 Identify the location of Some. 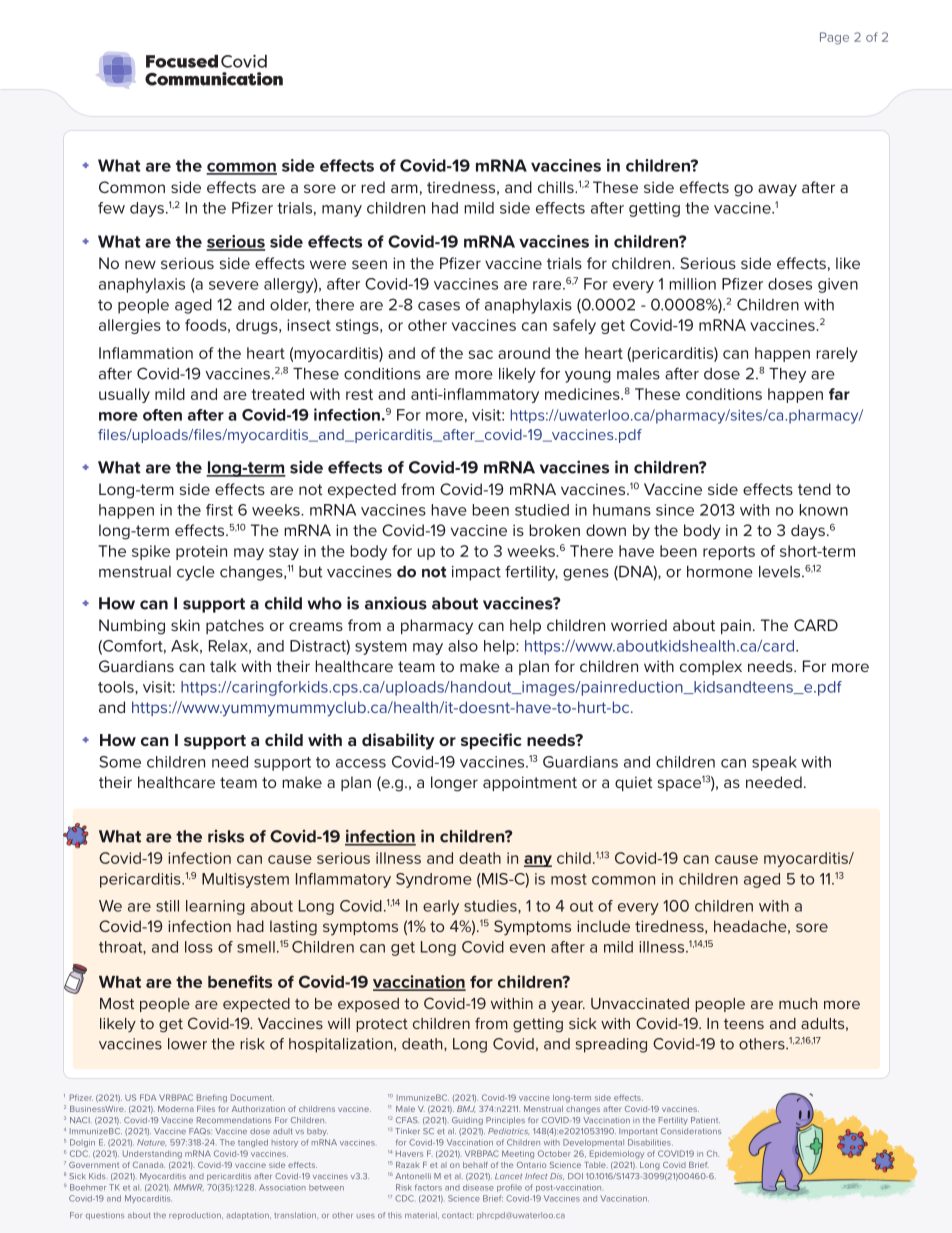
(120, 762).
